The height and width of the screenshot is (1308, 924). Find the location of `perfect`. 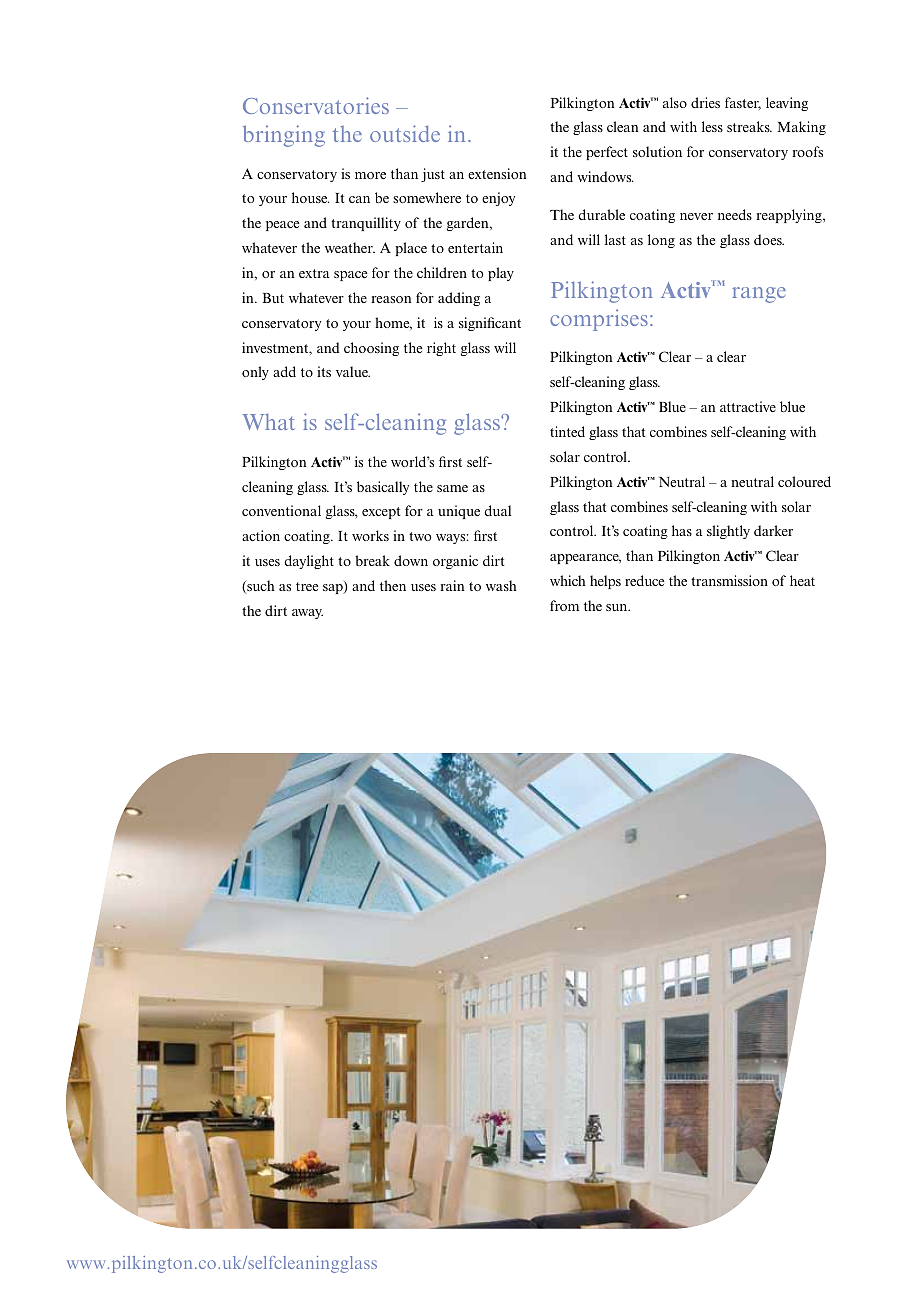

perfect is located at coordinates (607, 153).
